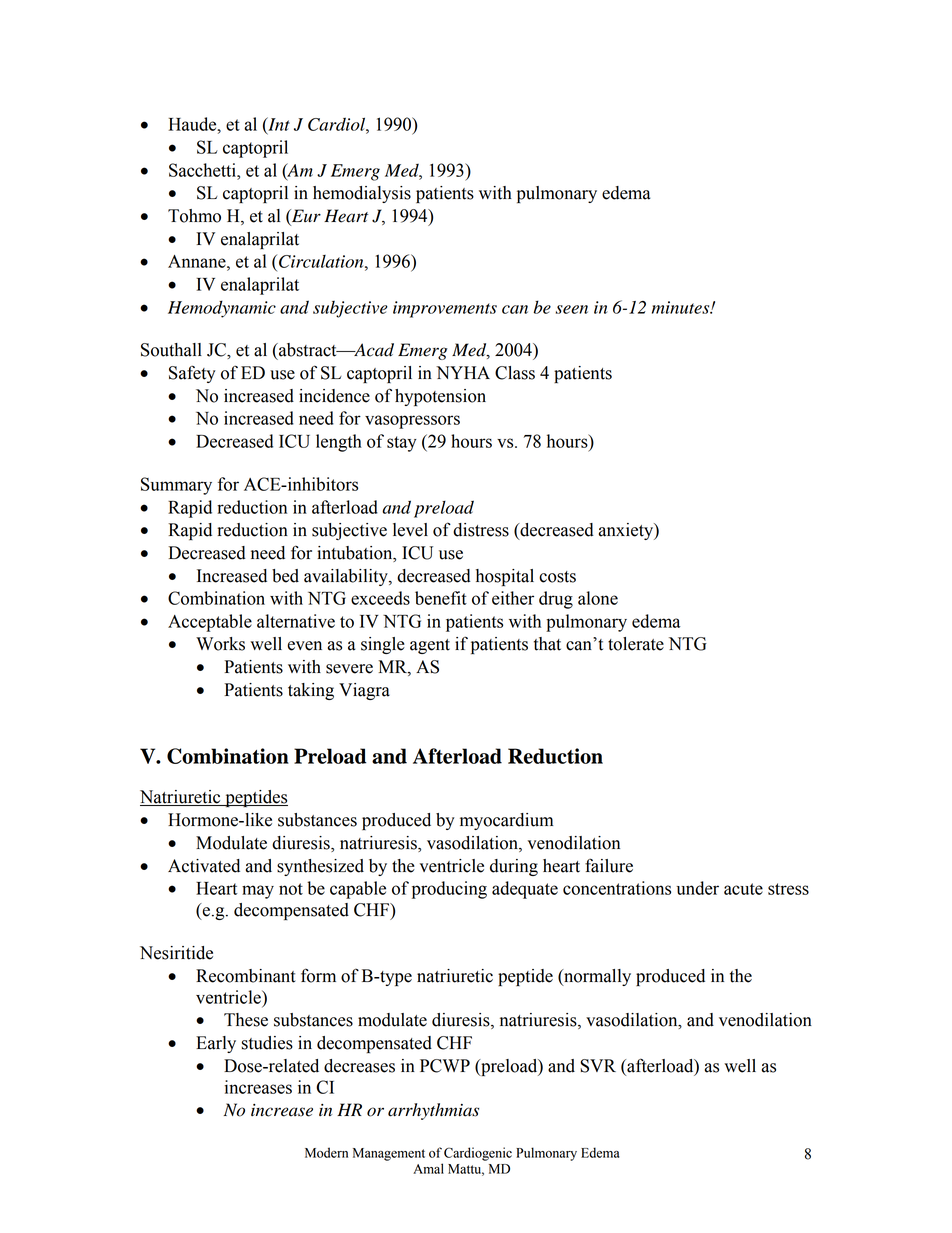 This screenshot has width=952, height=1233. Describe the element at coordinates (445, 309) in the screenshot. I see `improvements` at that location.
